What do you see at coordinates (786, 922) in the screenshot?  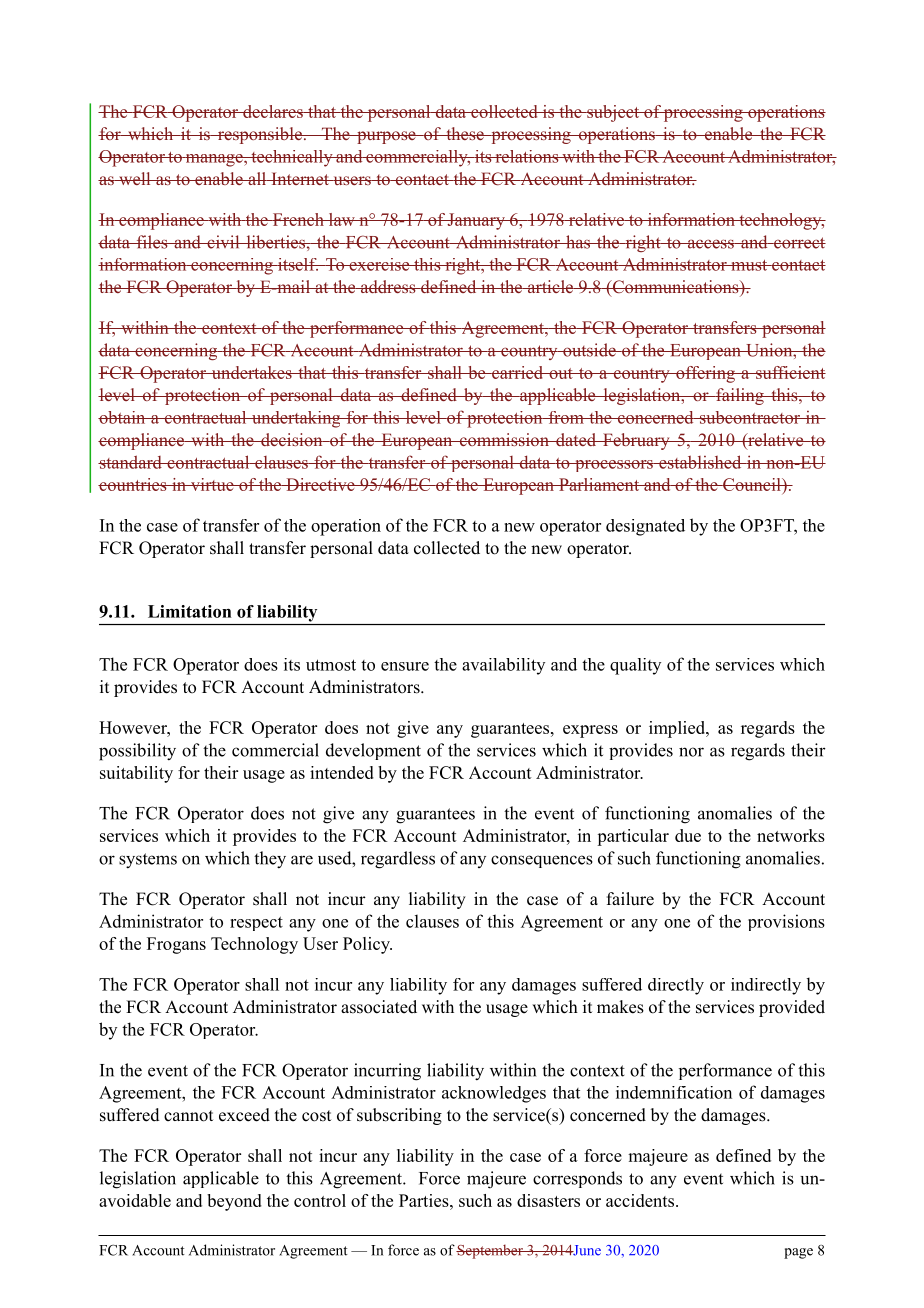 I see `provisions` at bounding box center [786, 922].
